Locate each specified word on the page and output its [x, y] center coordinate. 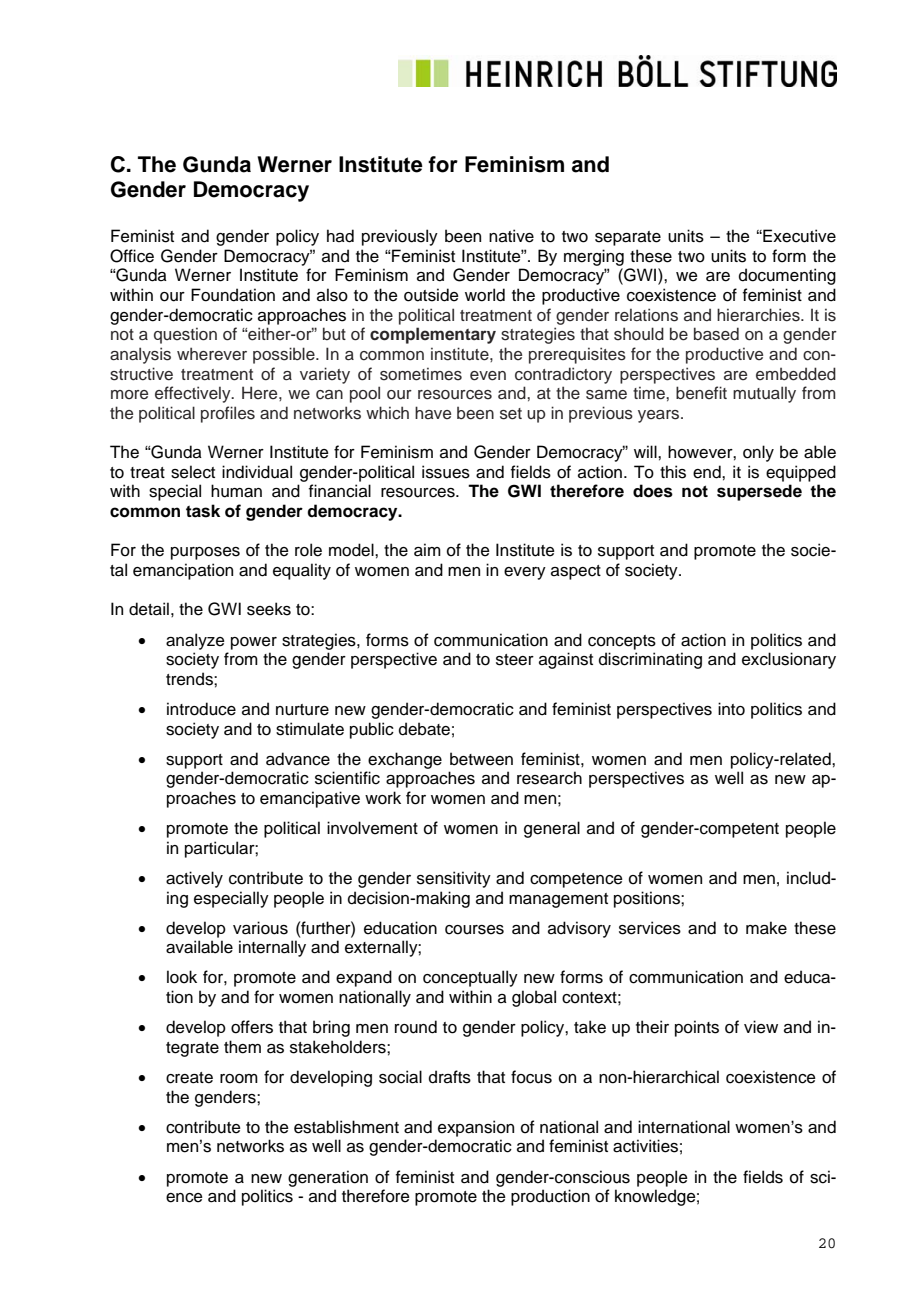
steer [515, 660]
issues [446, 472]
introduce [201, 709]
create [189, 1078]
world [485, 295]
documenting [787, 276]
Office [132, 256]
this [673, 472]
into [731, 709]
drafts [450, 1077]
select [193, 472]
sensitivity [454, 879]
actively [194, 879]
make [766, 928]
